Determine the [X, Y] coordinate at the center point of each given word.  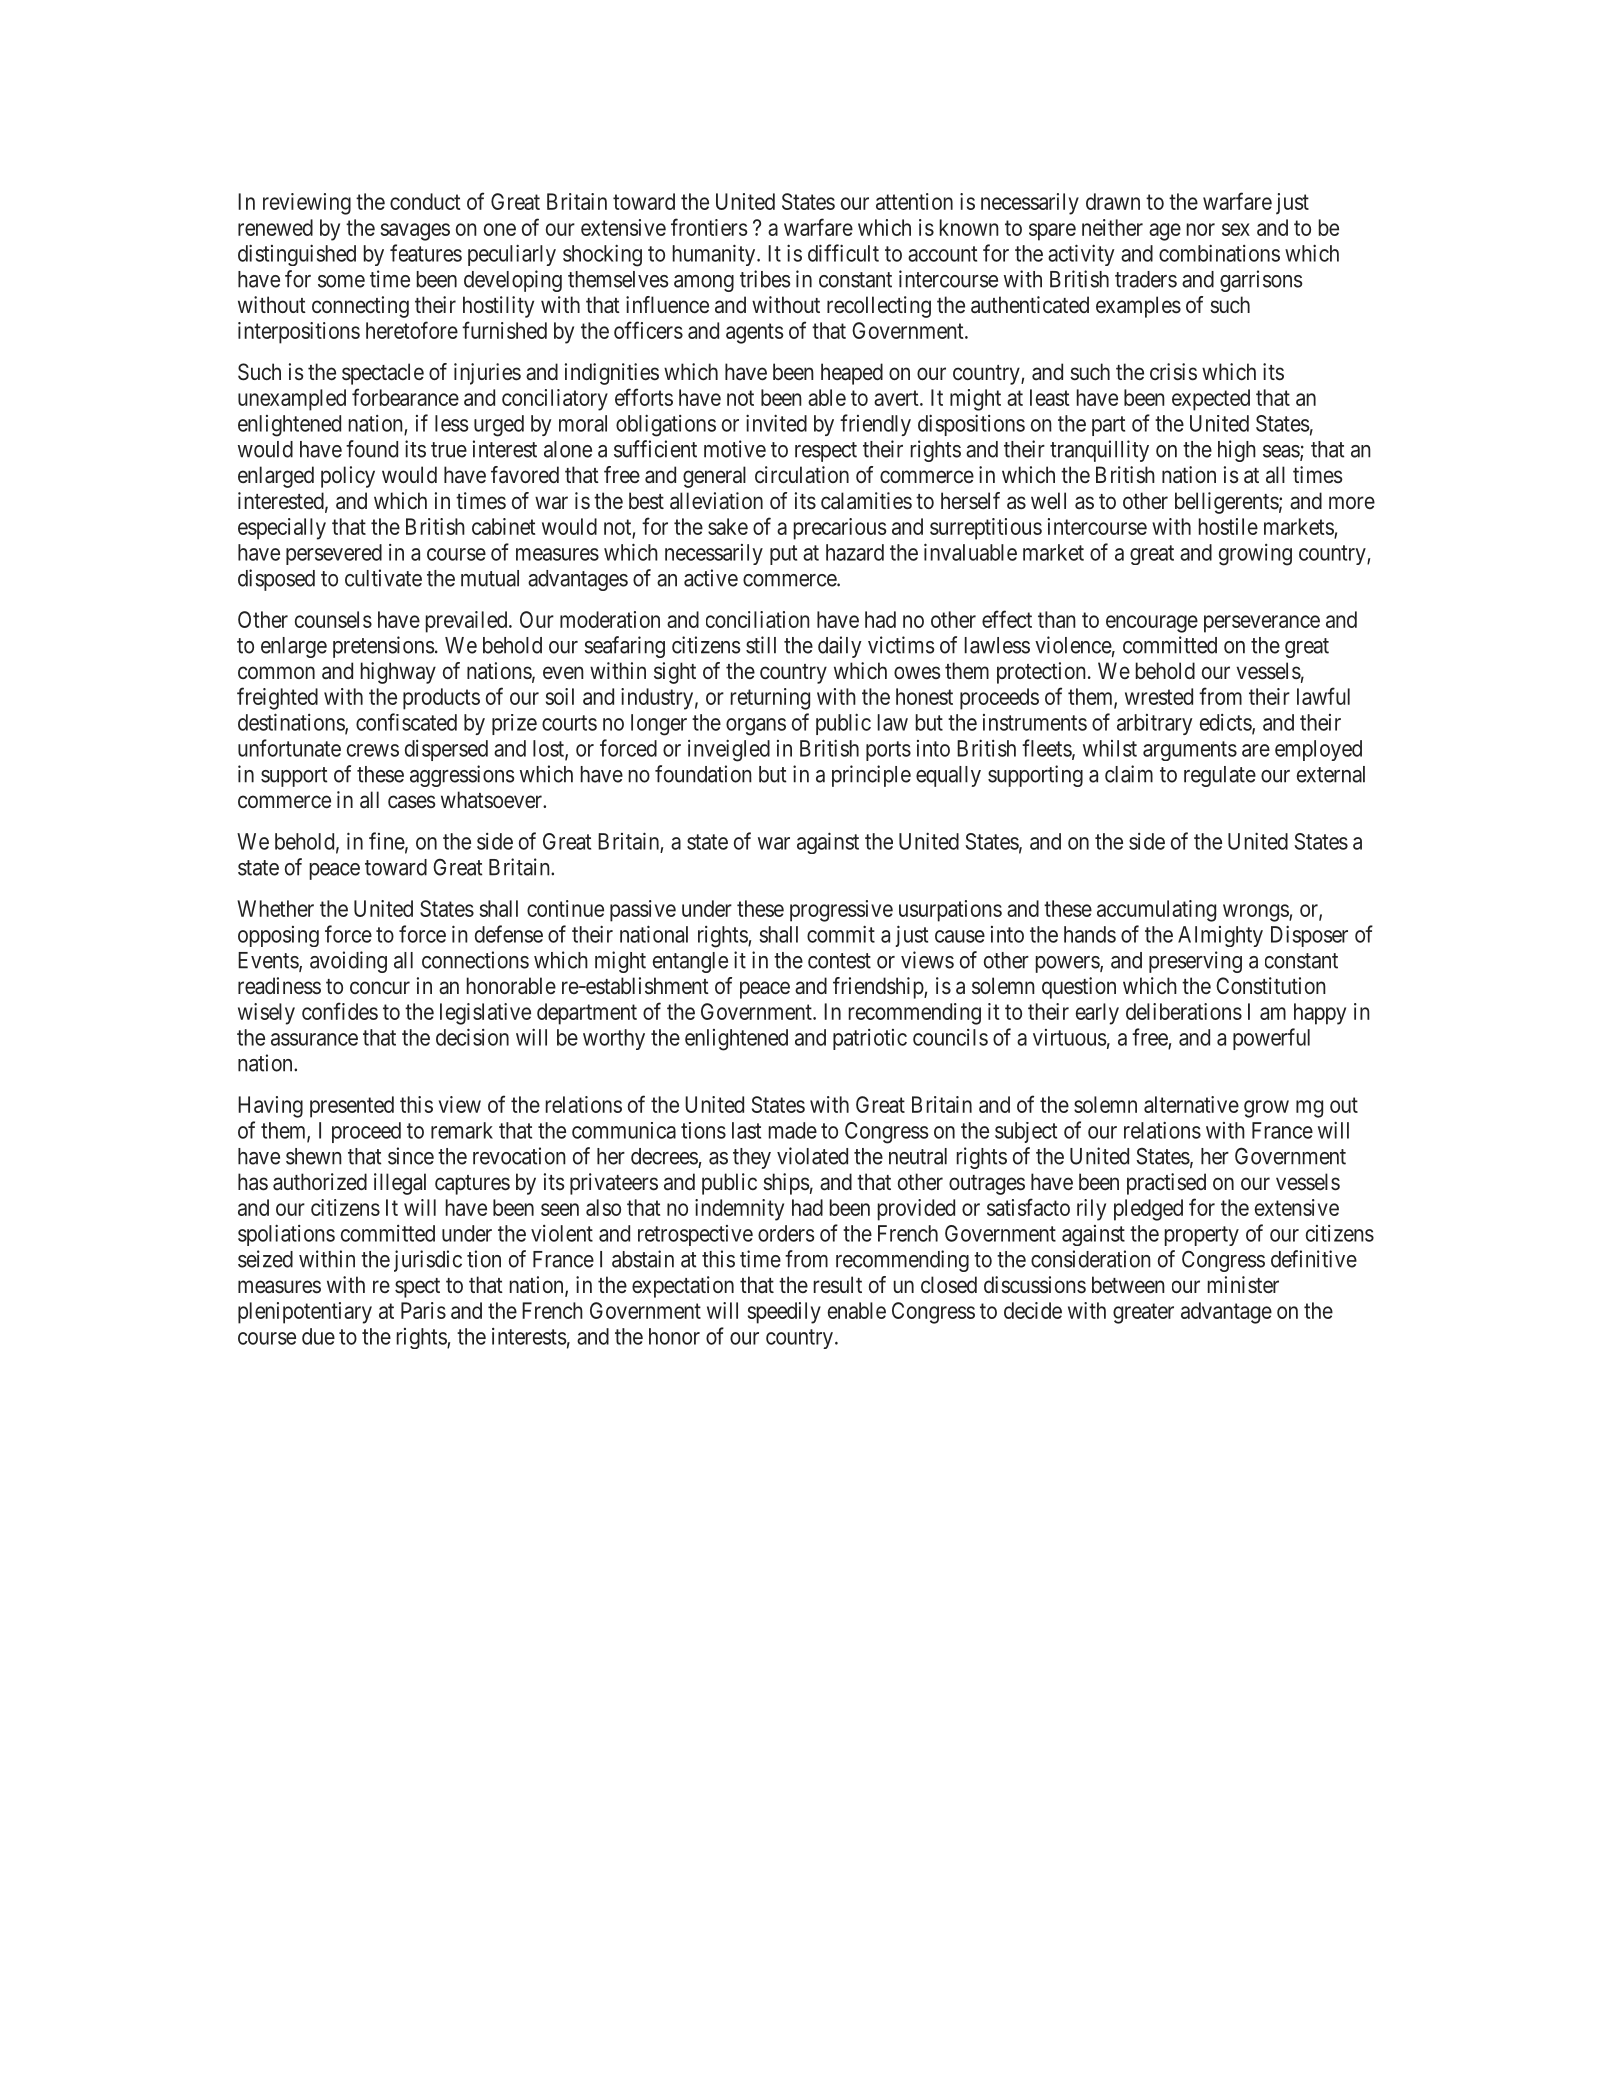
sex [1236, 229]
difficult [843, 253]
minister [1243, 1285]
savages [415, 232]
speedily [784, 1313]
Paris [423, 1310]
